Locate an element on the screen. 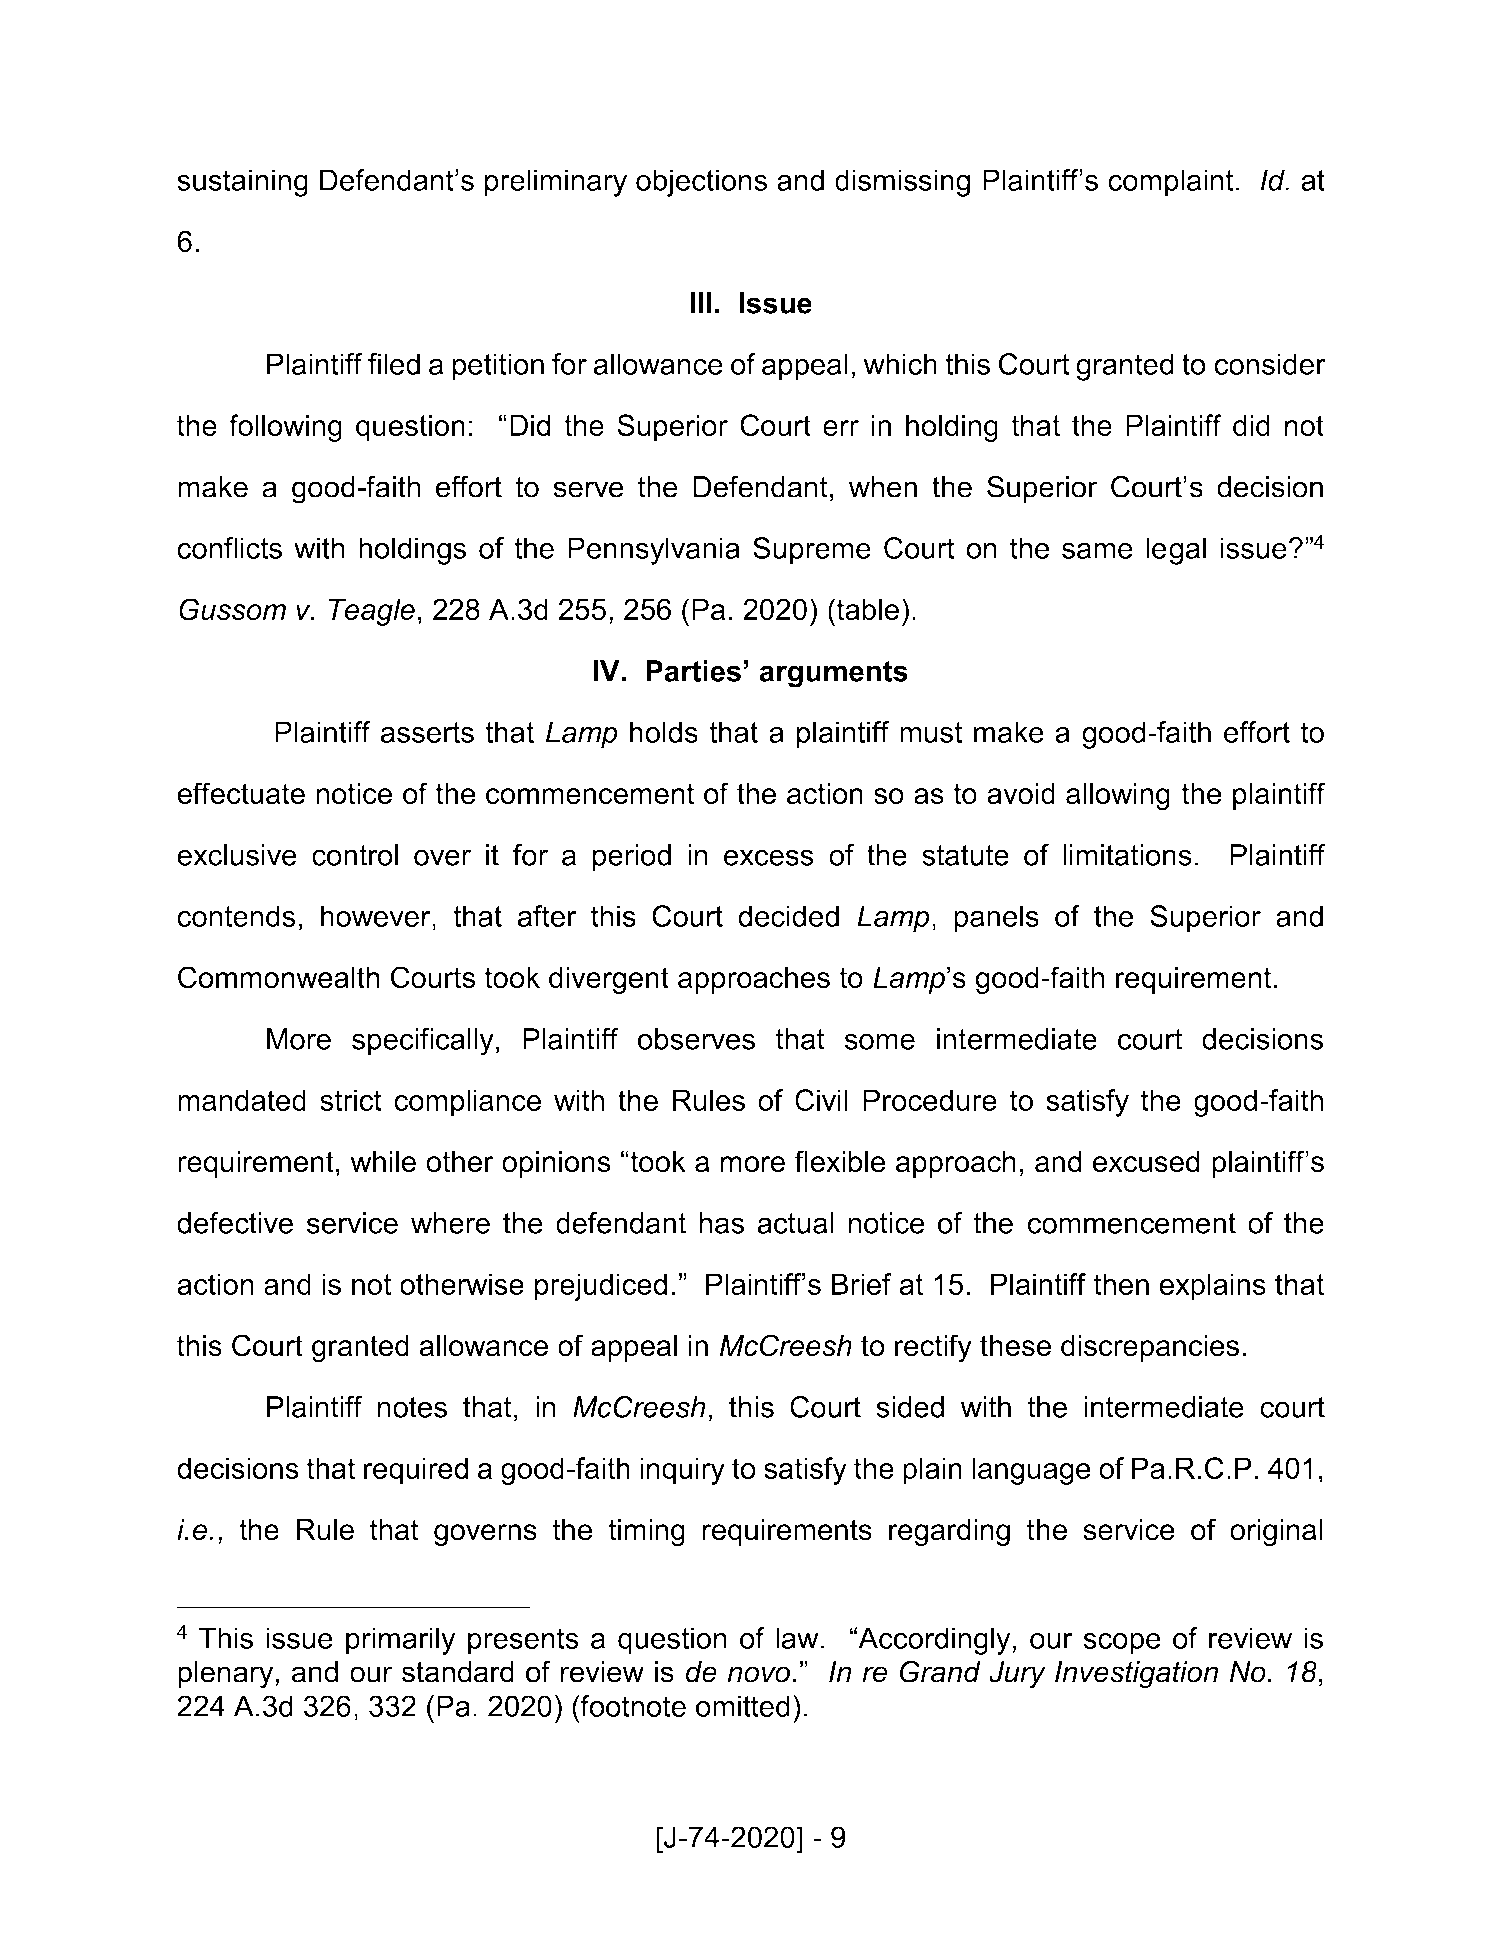  consider is located at coordinates (1269, 364).
